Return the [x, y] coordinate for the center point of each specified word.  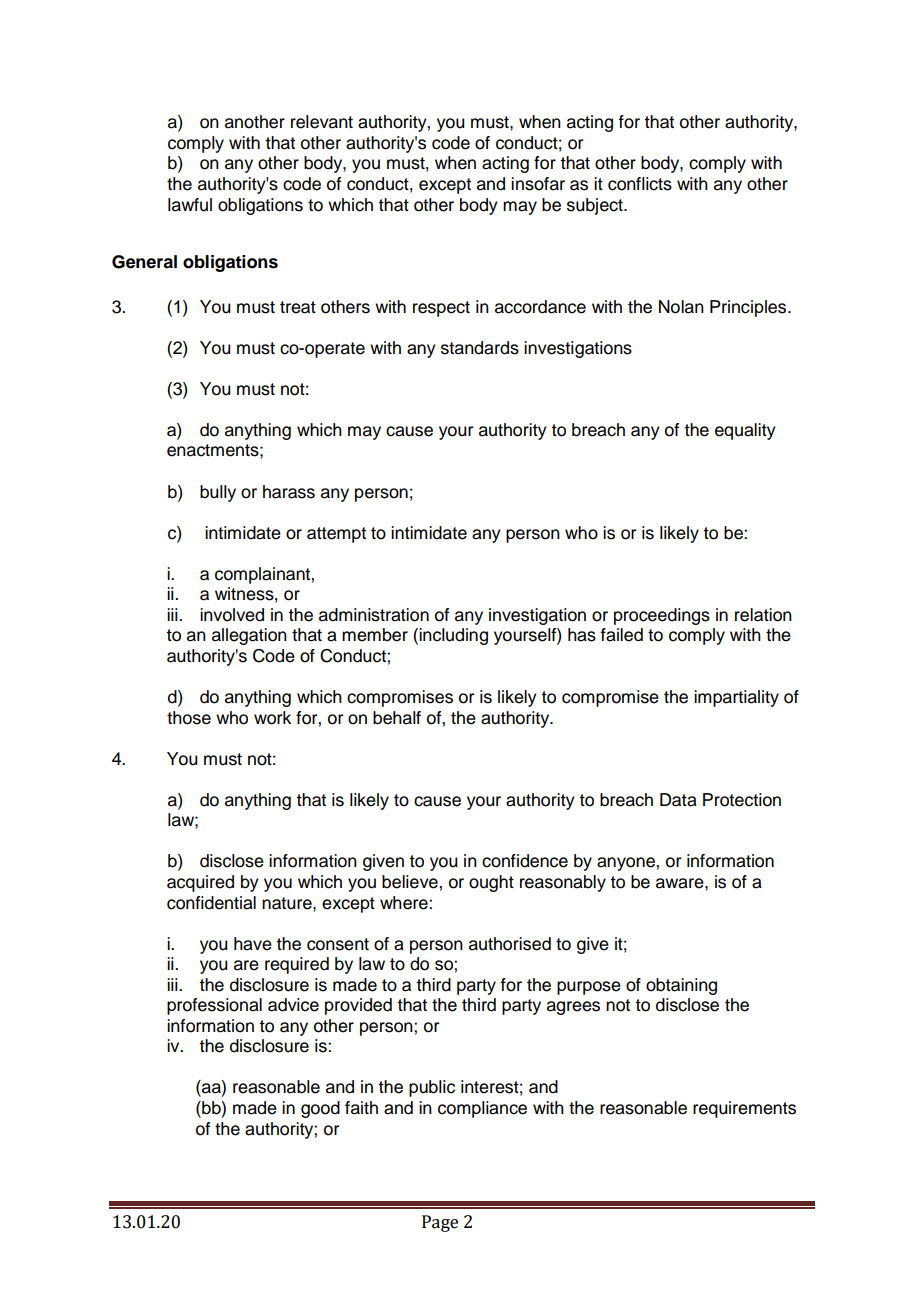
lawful [190, 205]
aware [681, 883]
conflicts [640, 184]
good [320, 1109]
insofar [538, 184]
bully [218, 493]
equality [745, 431]
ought [491, 883]
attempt [336, 535]
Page [440, 1223]
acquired [200, 883]
